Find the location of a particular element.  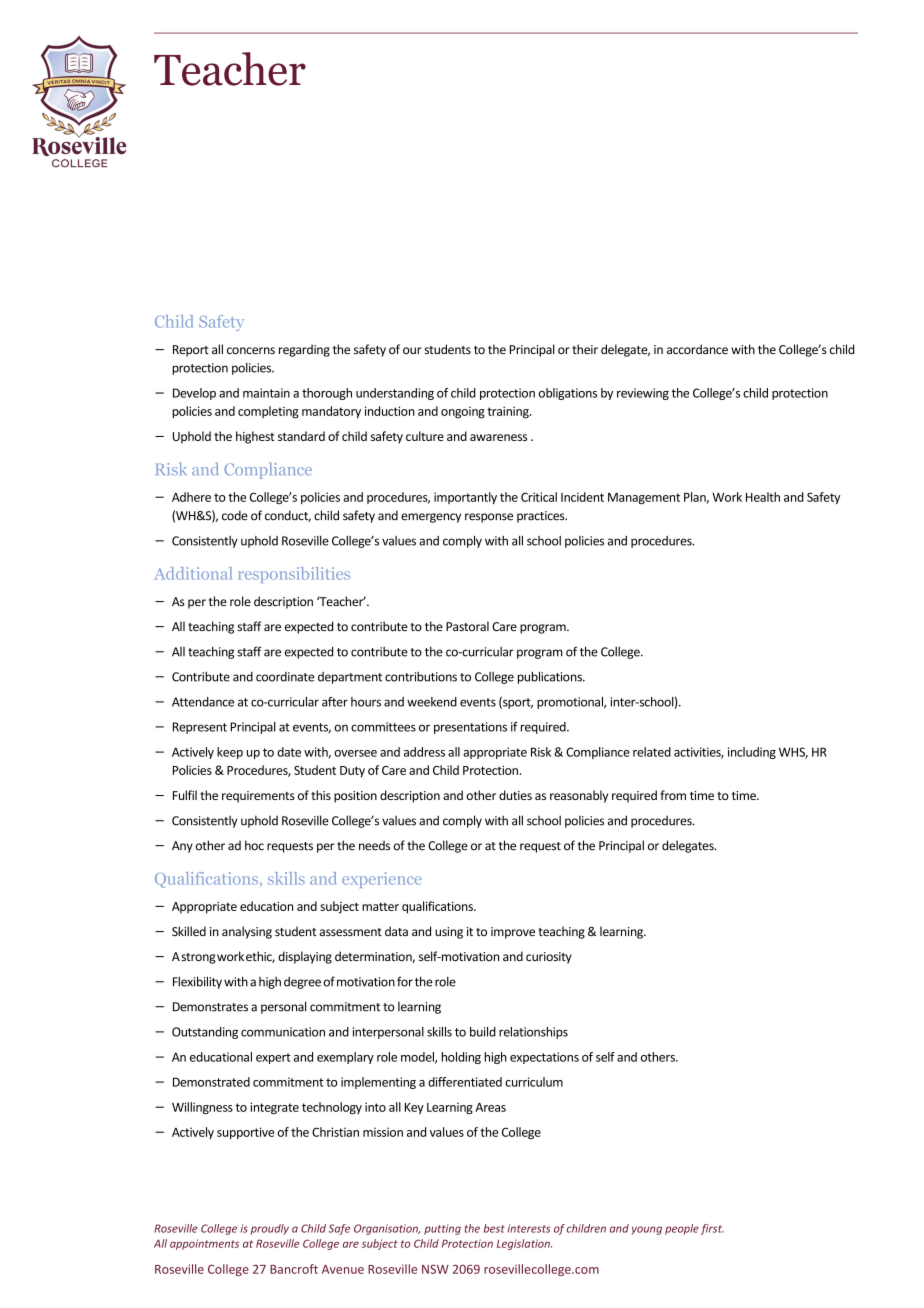

requirements is located at coordinates (258, 797).
